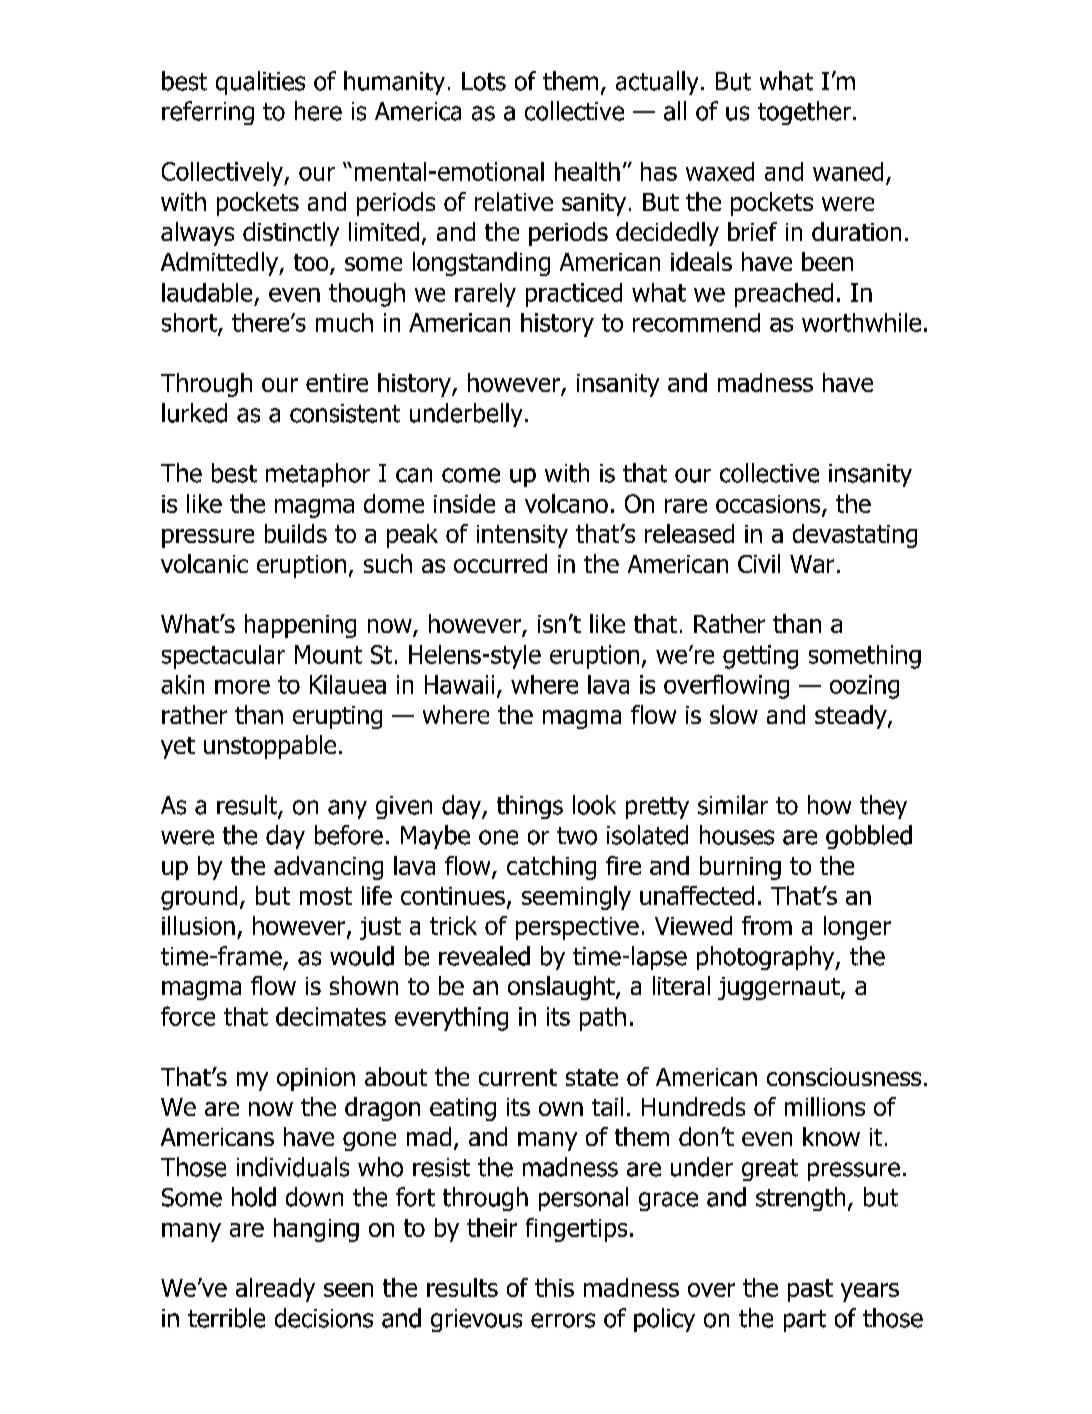 This screenshot has width=1092, height=1414. Describe the element at coordinates (194, 413) in the screenshot. I see `lurked` at that location.
